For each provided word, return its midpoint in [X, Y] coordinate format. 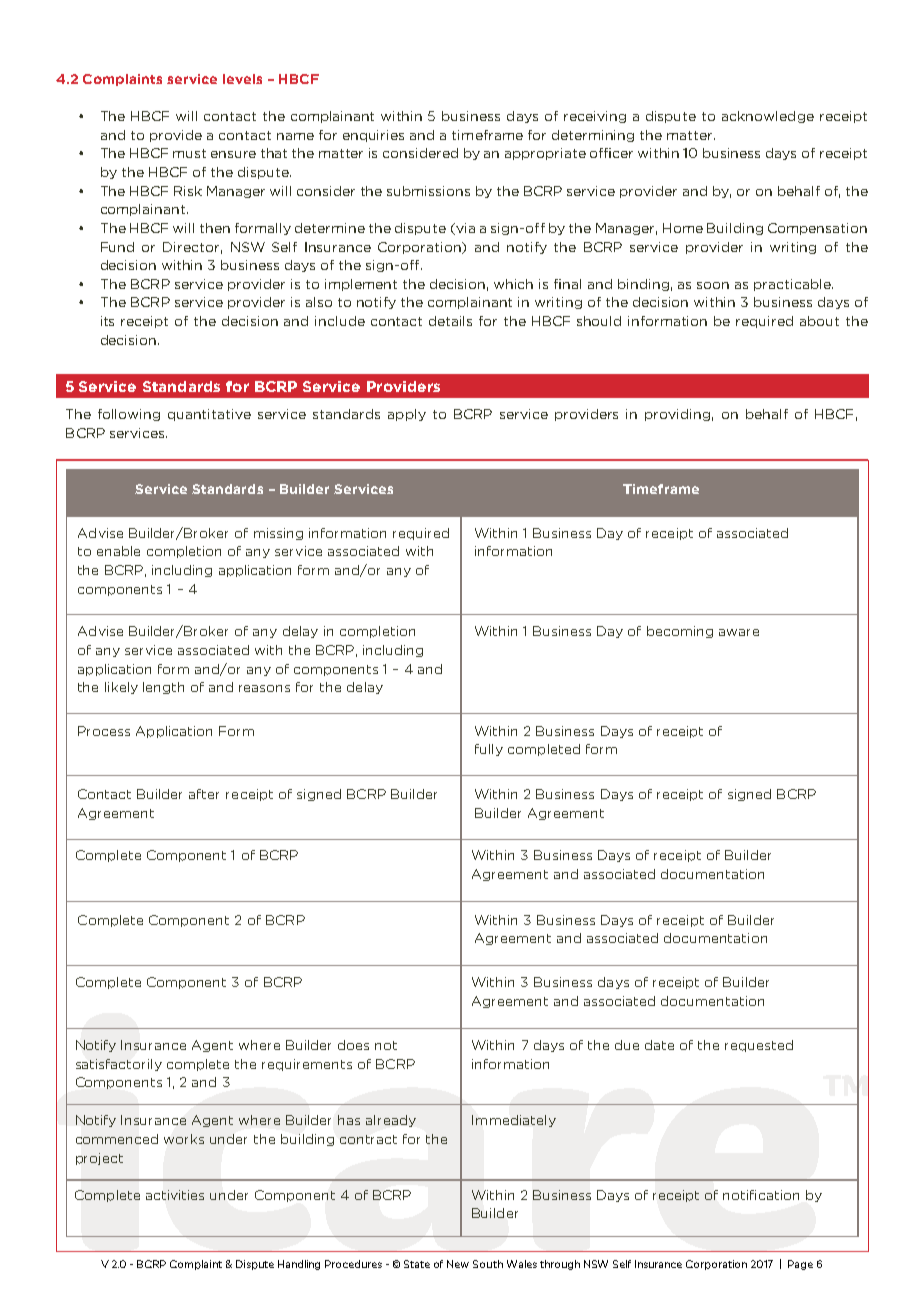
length [163, 688]
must [189, 153]
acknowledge [768, 117]
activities [175, 1195]
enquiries [373, 136]
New [458, 1264]
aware [739, 632]
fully [489, 750]
